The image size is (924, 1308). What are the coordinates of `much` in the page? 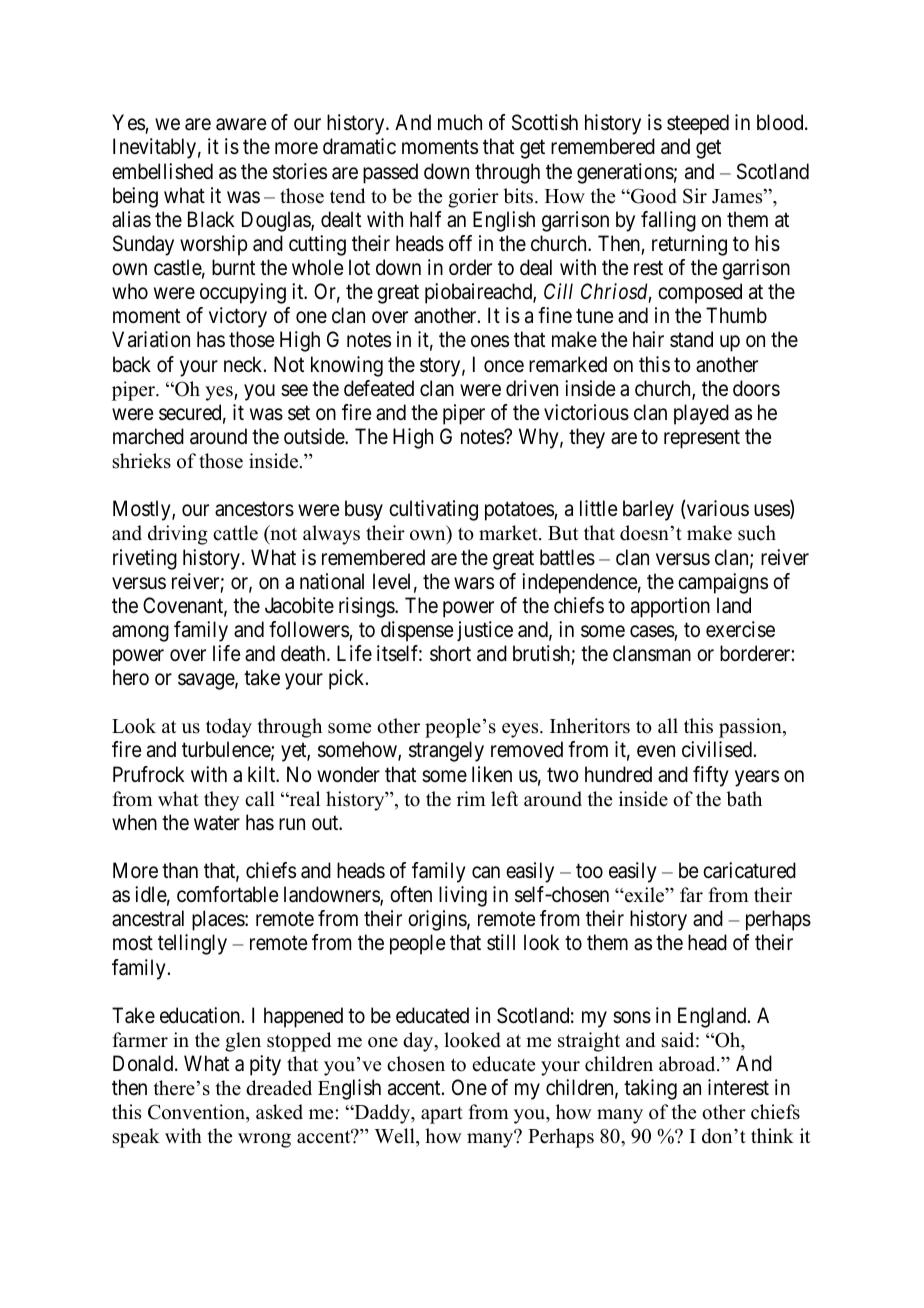 It's located at (460, 122).
